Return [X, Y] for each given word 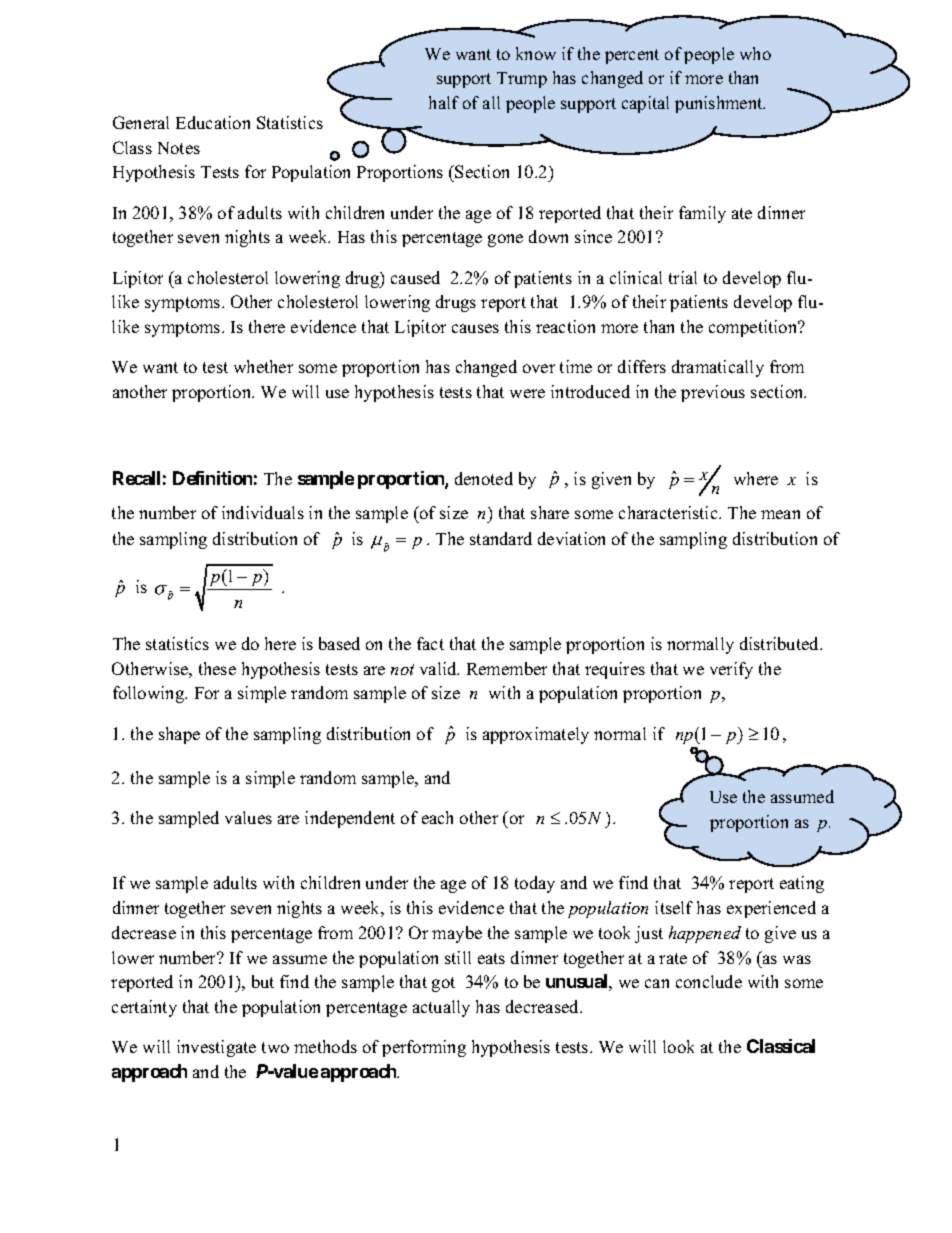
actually [441, 1008]
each [437, 817]
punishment [720, 104]
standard [501, 538]
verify [731, 670]
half [444, 102]
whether [263, 366]
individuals [263, 512]
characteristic [669, 512]
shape [179, 735]
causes [475, 328]
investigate [216, 1048]
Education [213, 122]
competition [754, 328]
